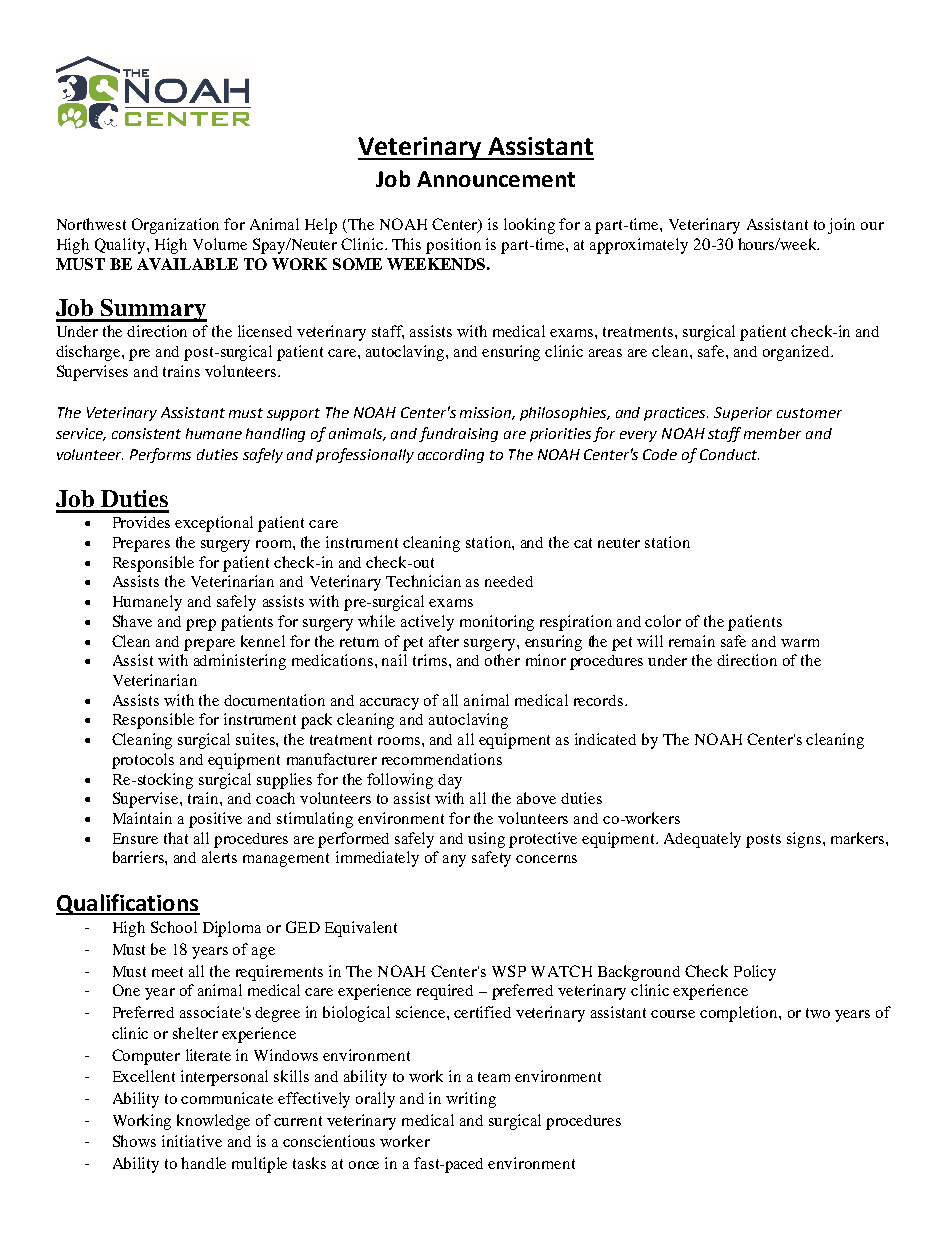  I want to click on writing, so click(471, 1100).
